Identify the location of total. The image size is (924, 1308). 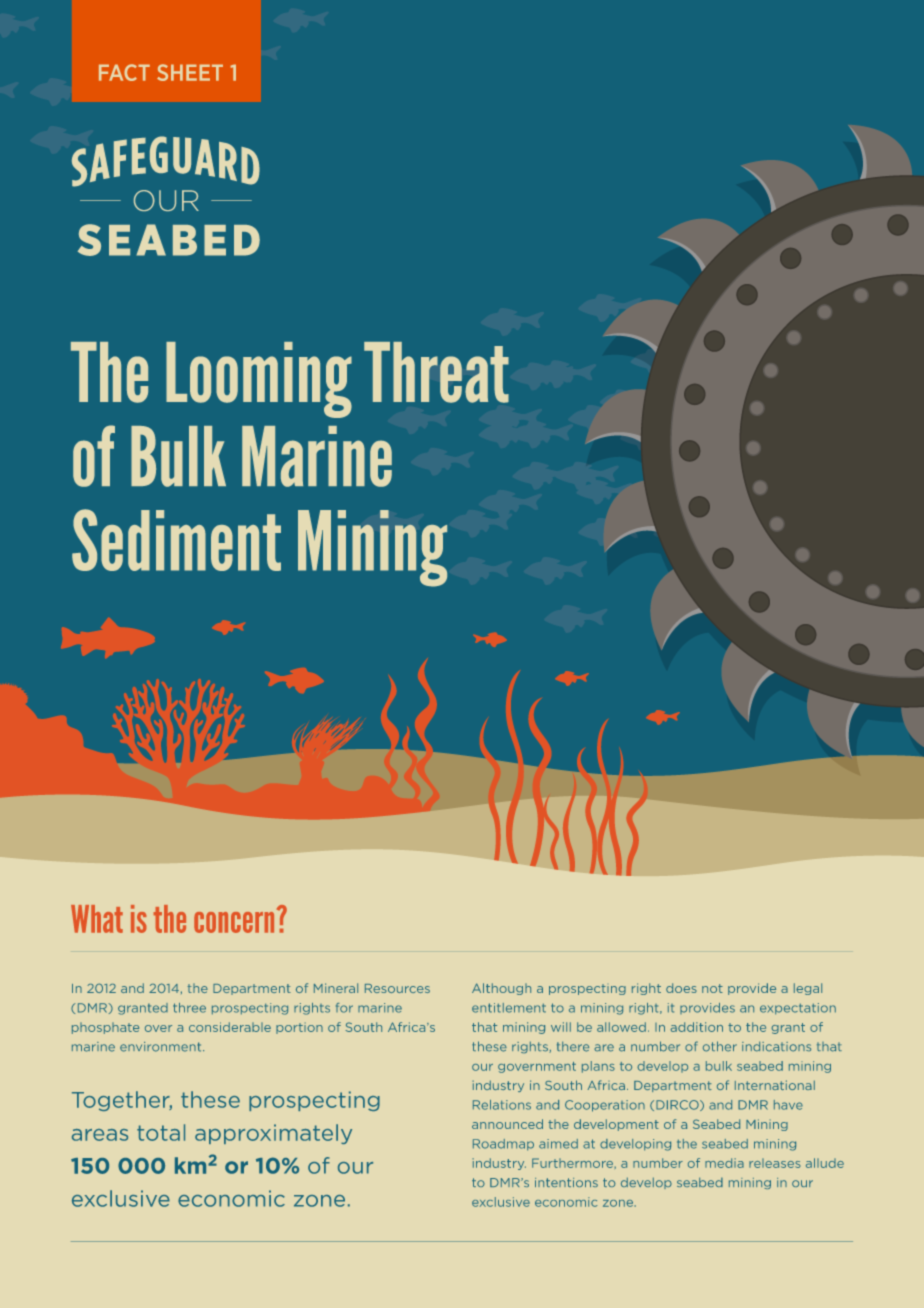
(161, 1132).
